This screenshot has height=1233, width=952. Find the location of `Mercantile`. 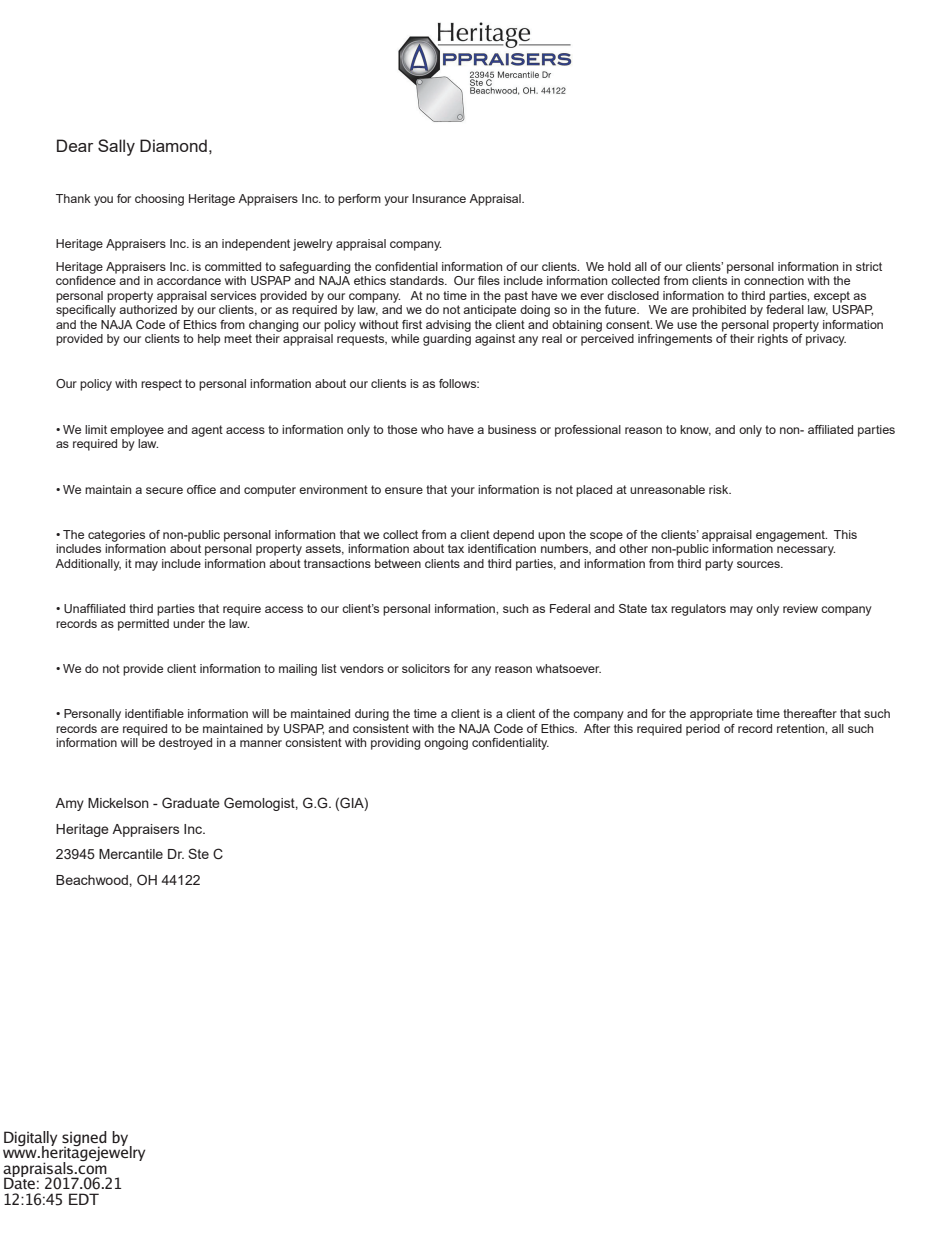

Mercantile is located at coordinates (131, 854).
